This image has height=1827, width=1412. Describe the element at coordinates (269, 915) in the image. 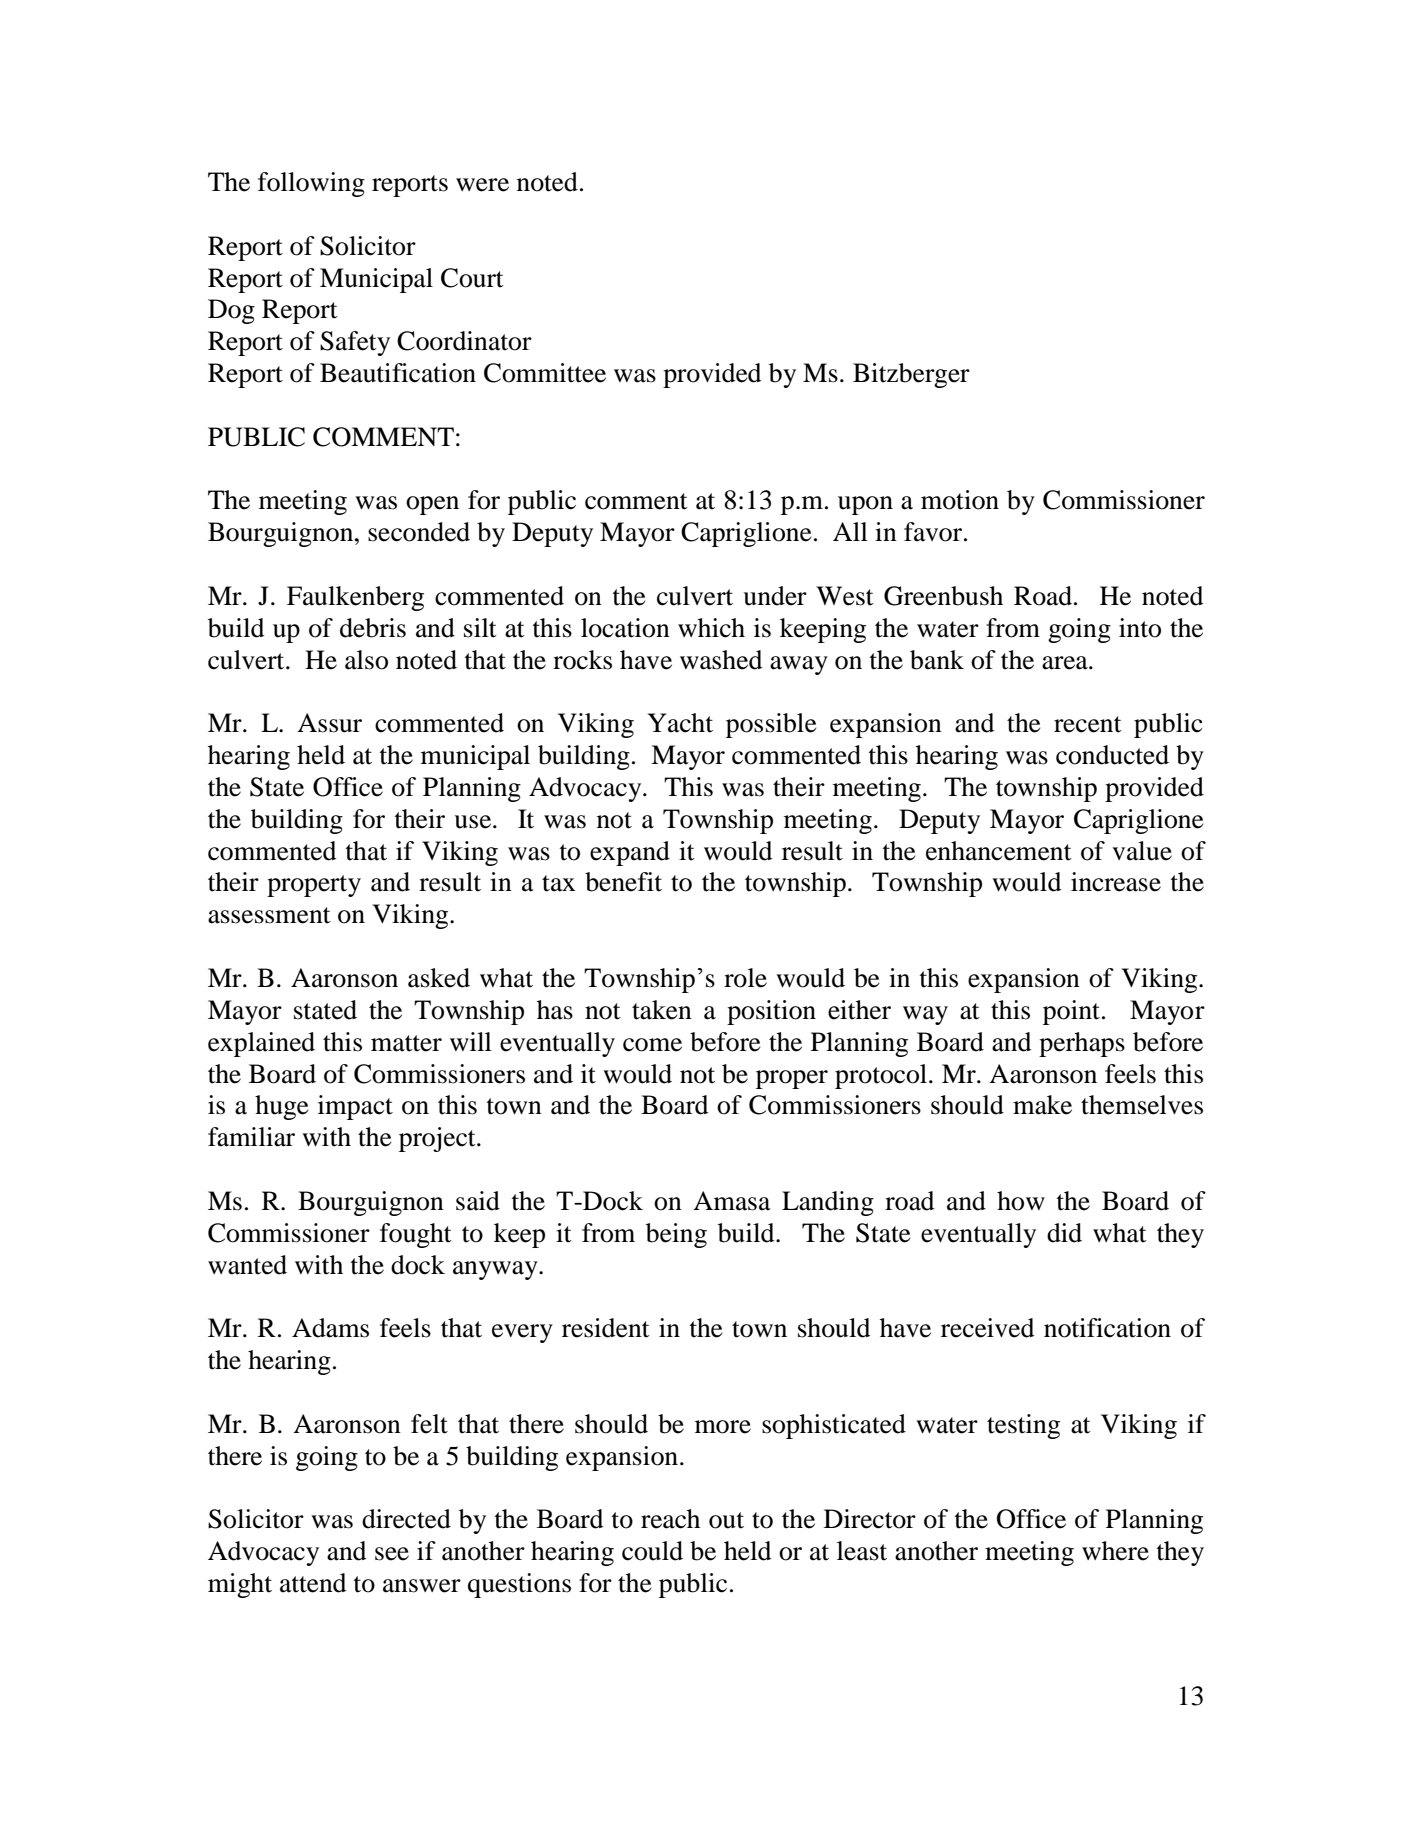

I see `assessment` at that location.
